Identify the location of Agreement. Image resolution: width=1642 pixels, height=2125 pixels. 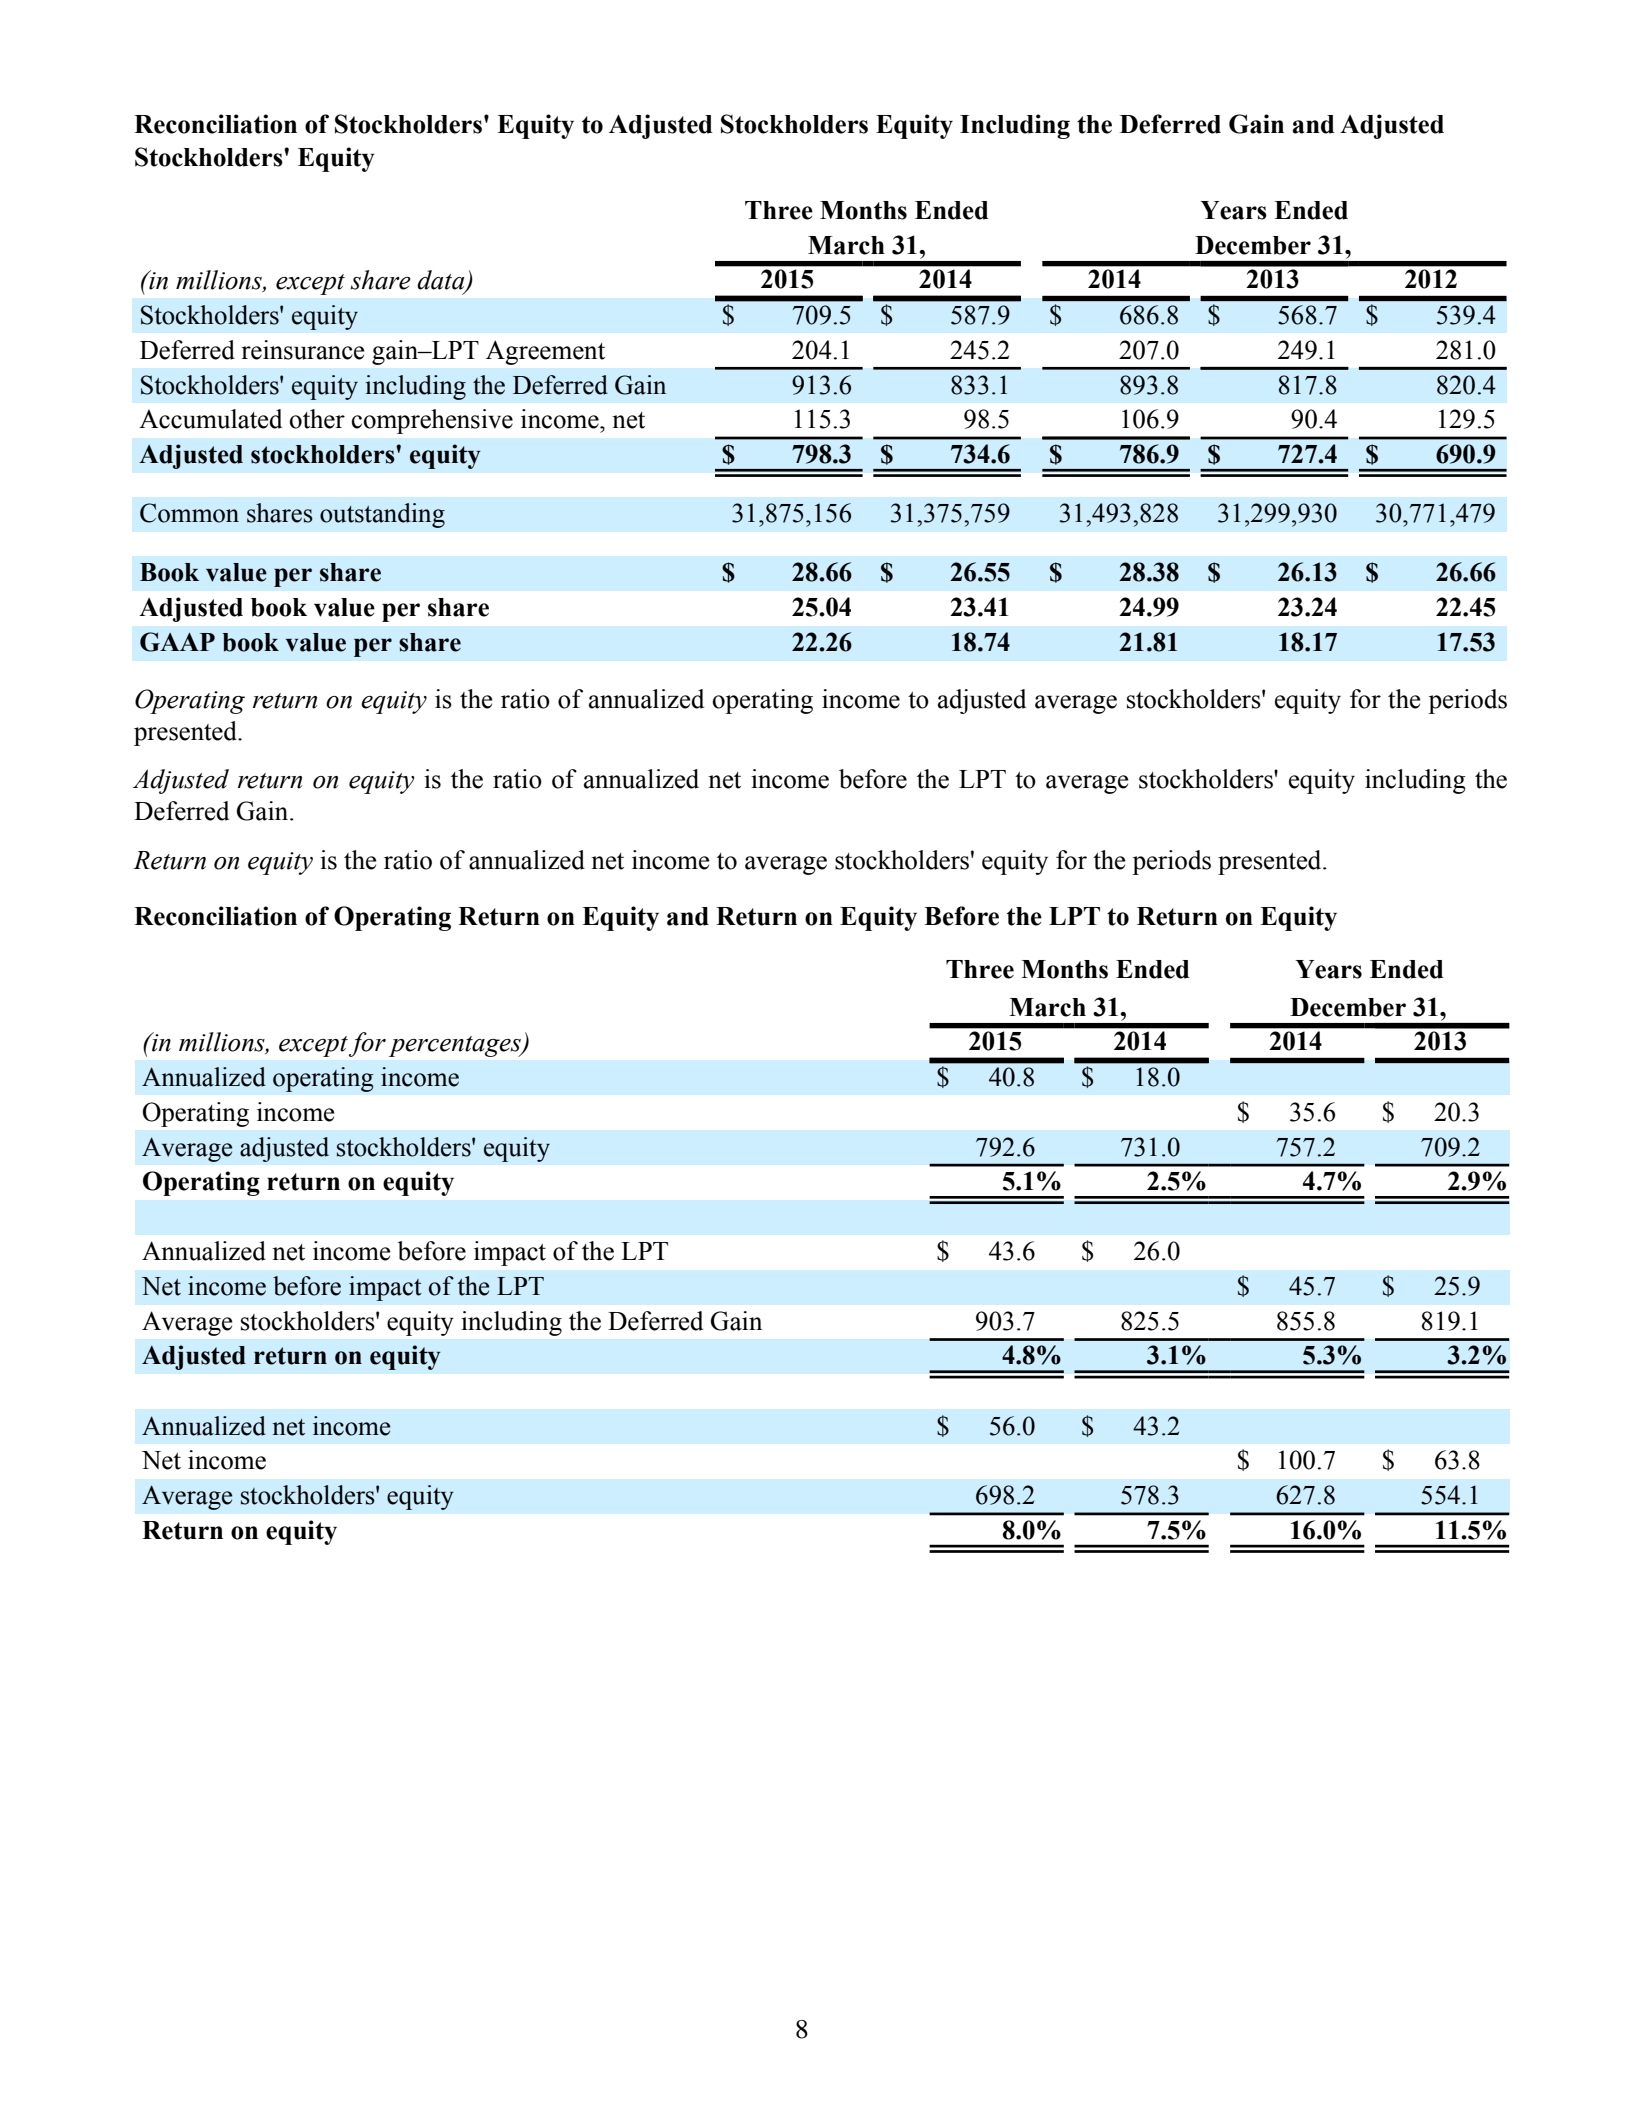
(545, 352).
